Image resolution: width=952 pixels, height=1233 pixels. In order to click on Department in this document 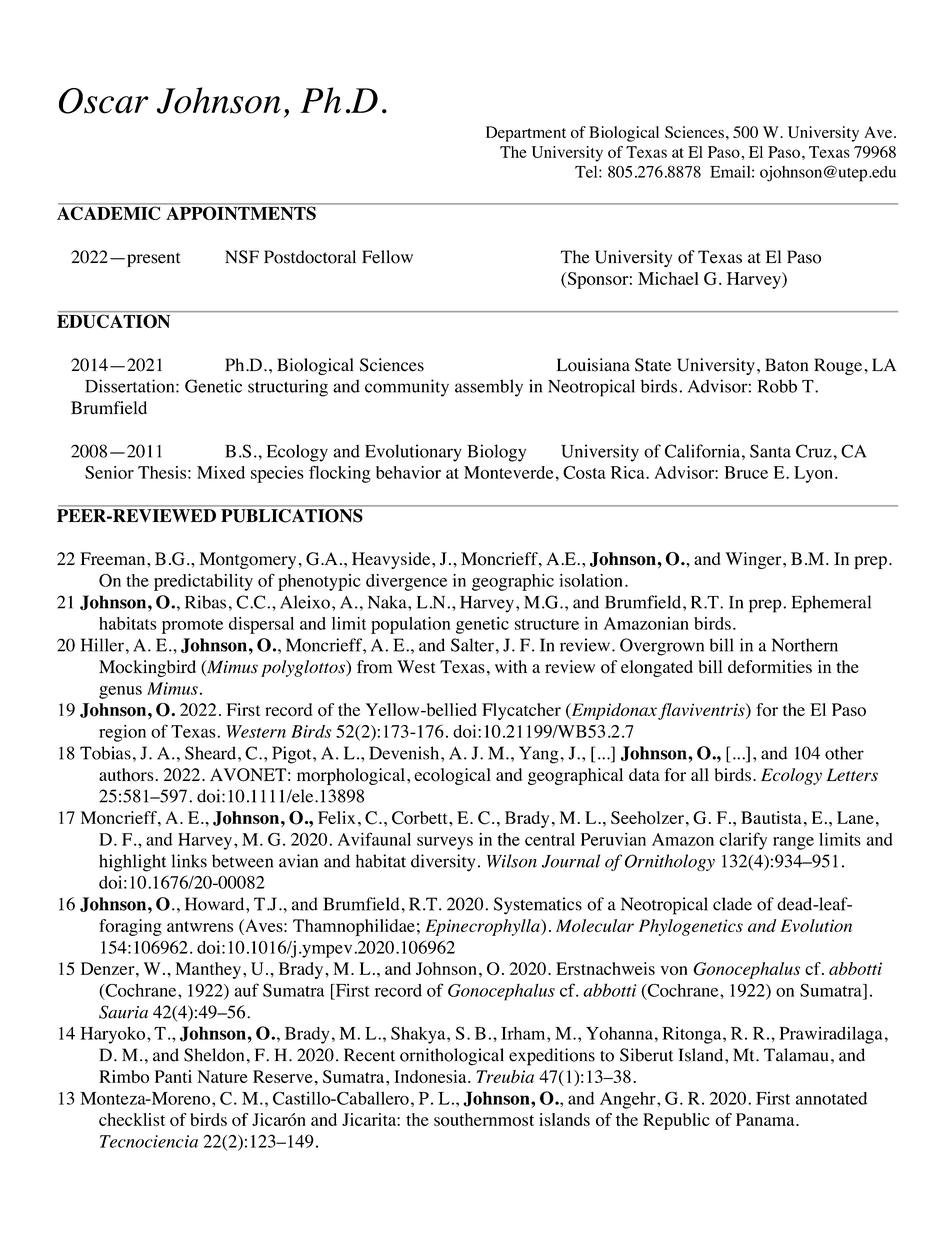, I will do `click(526, 134)`.
